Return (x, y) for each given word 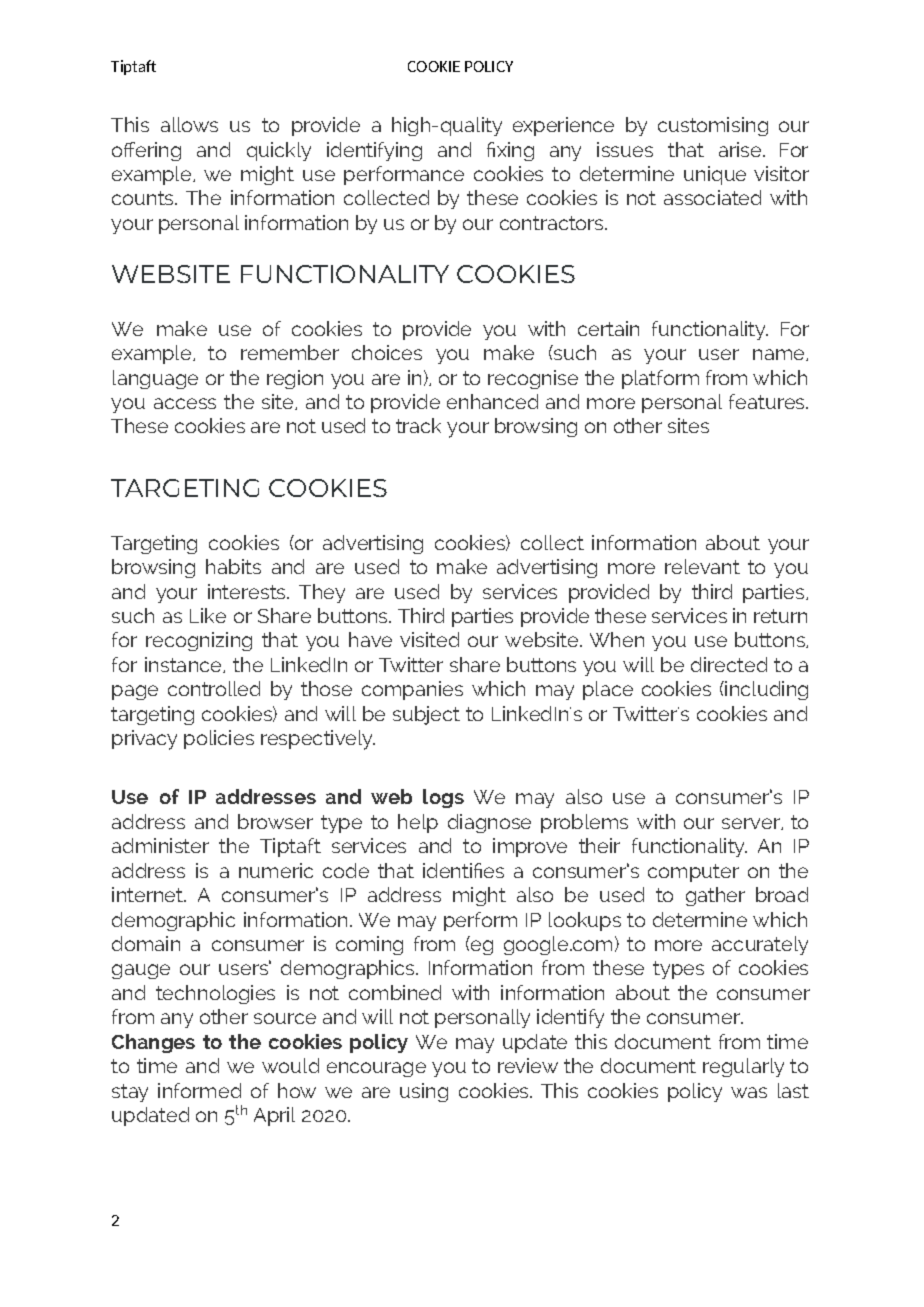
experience (563, 126)
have (370, 639)
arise (741, 149)
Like (208, 615)
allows (189, 124)
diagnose (489, 823)
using (424, 1092)
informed (199, 1090)
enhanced (492, 401)
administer (160, 845)
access (185, 403)
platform (660, 379)
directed (729, 664)
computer (693, 873)
